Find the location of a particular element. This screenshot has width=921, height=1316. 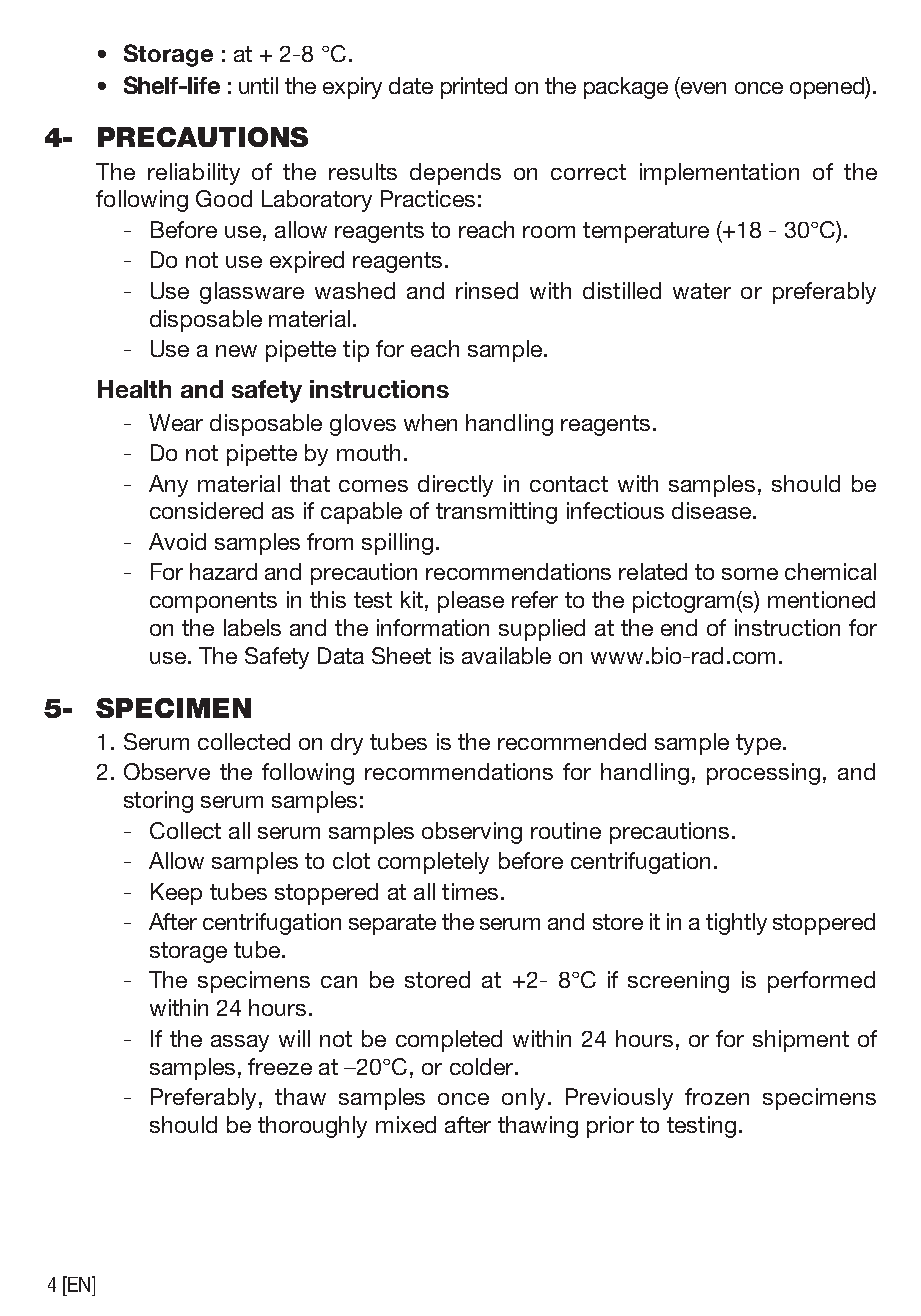

even is located at coordinates (703, 88).
